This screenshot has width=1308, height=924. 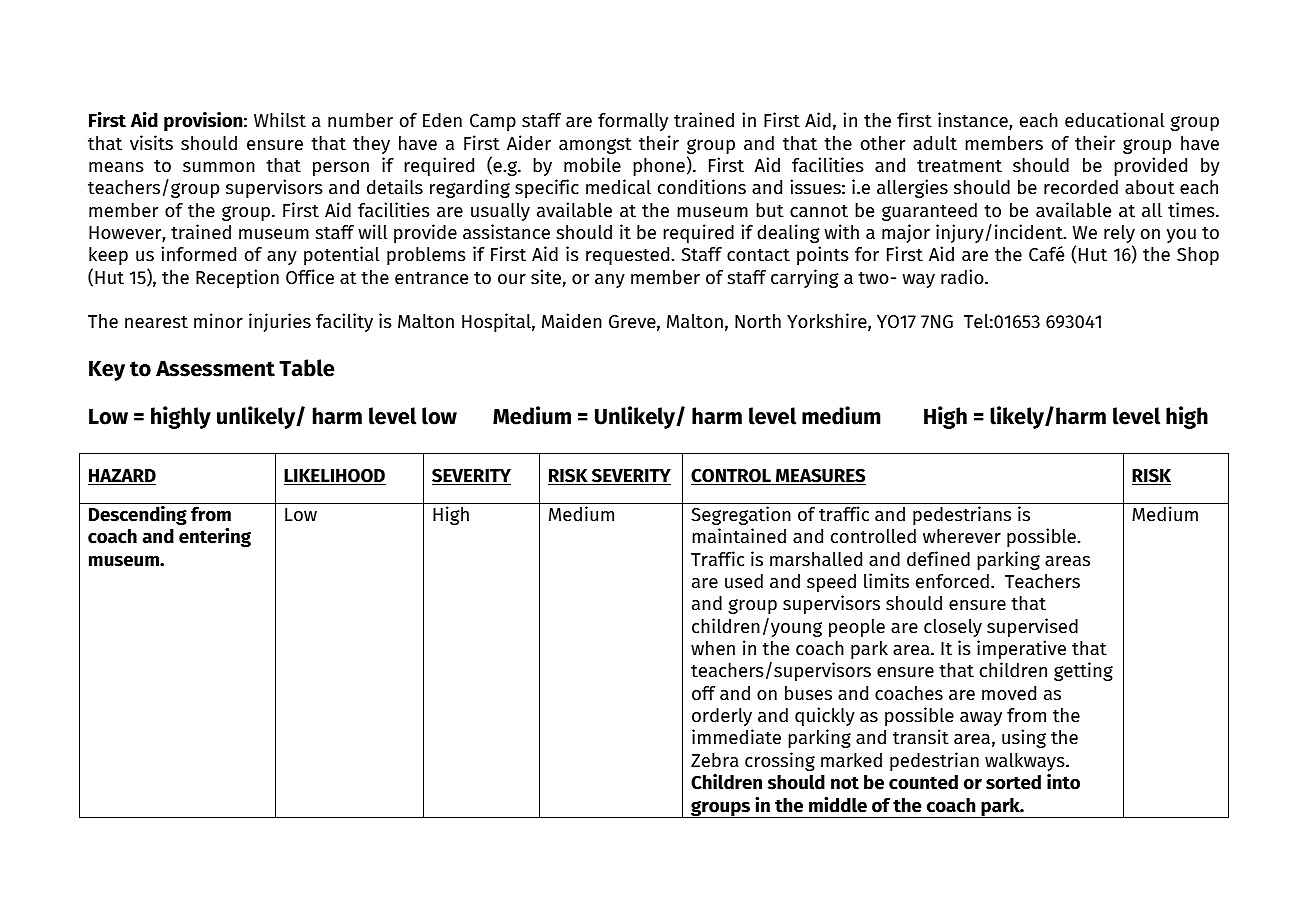 I want to click on supervised, so click(x=1032, y=627).
